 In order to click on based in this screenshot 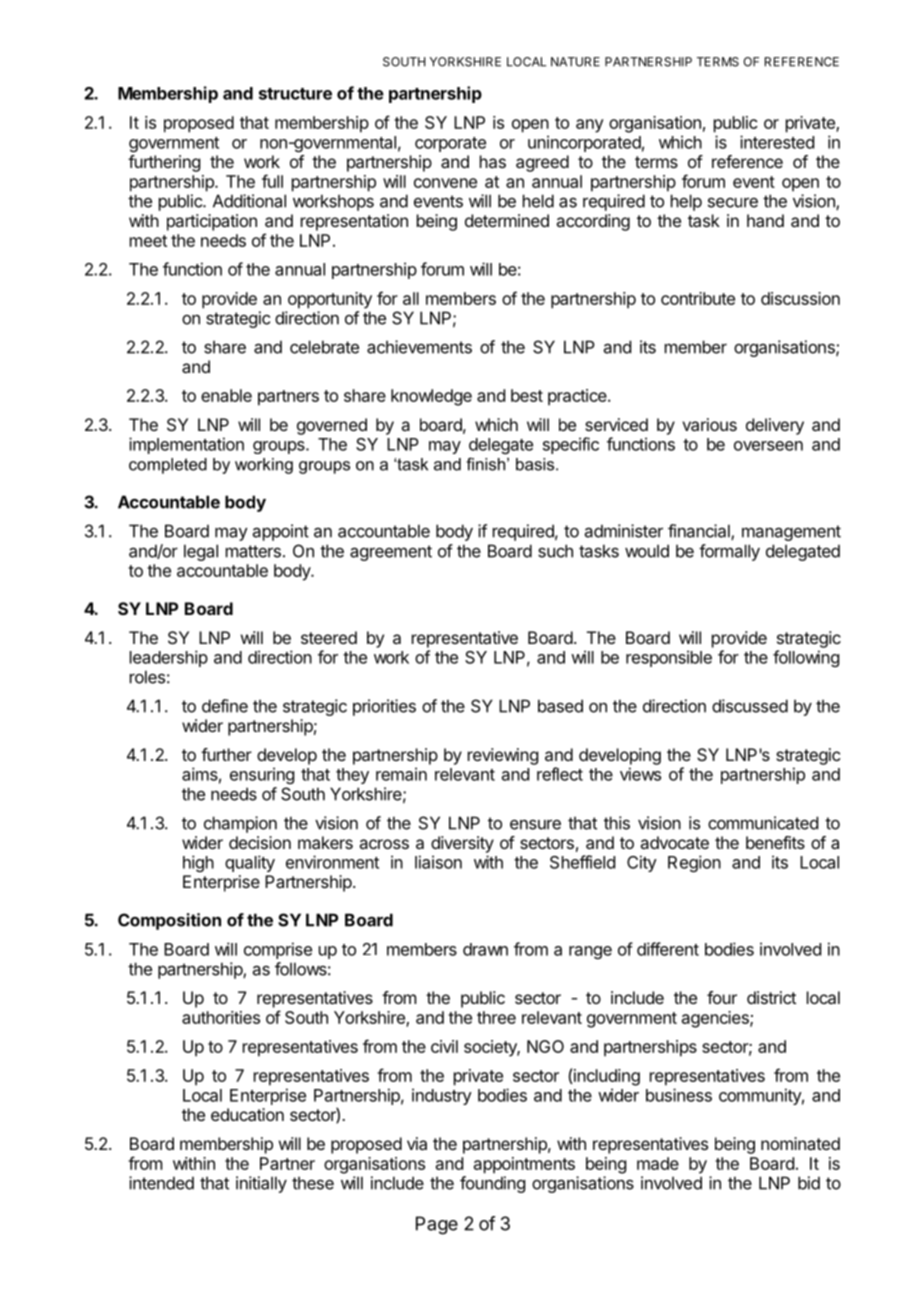, I will do `click(560, 706)`.
